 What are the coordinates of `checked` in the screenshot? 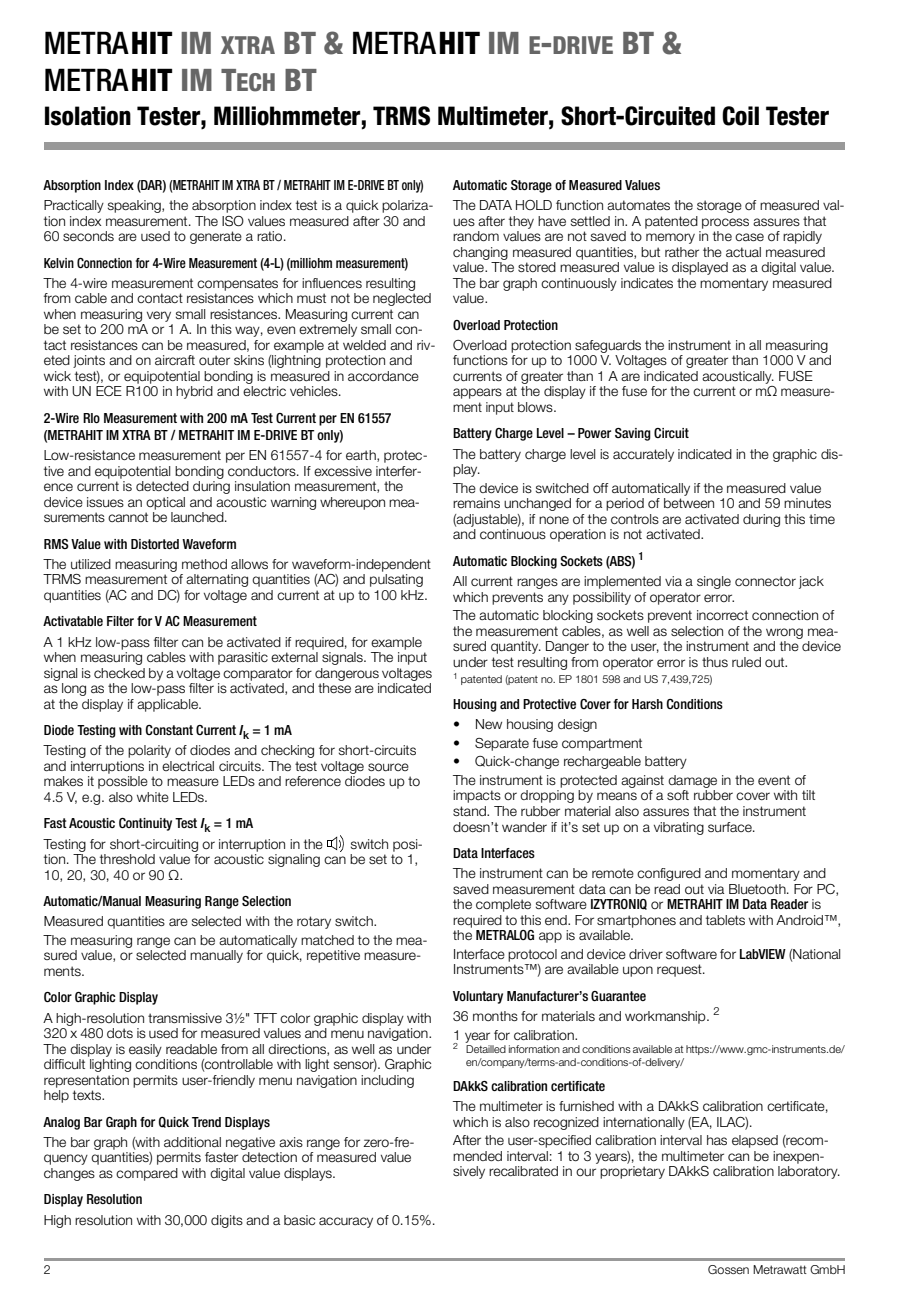 It's located at (119, 673).
